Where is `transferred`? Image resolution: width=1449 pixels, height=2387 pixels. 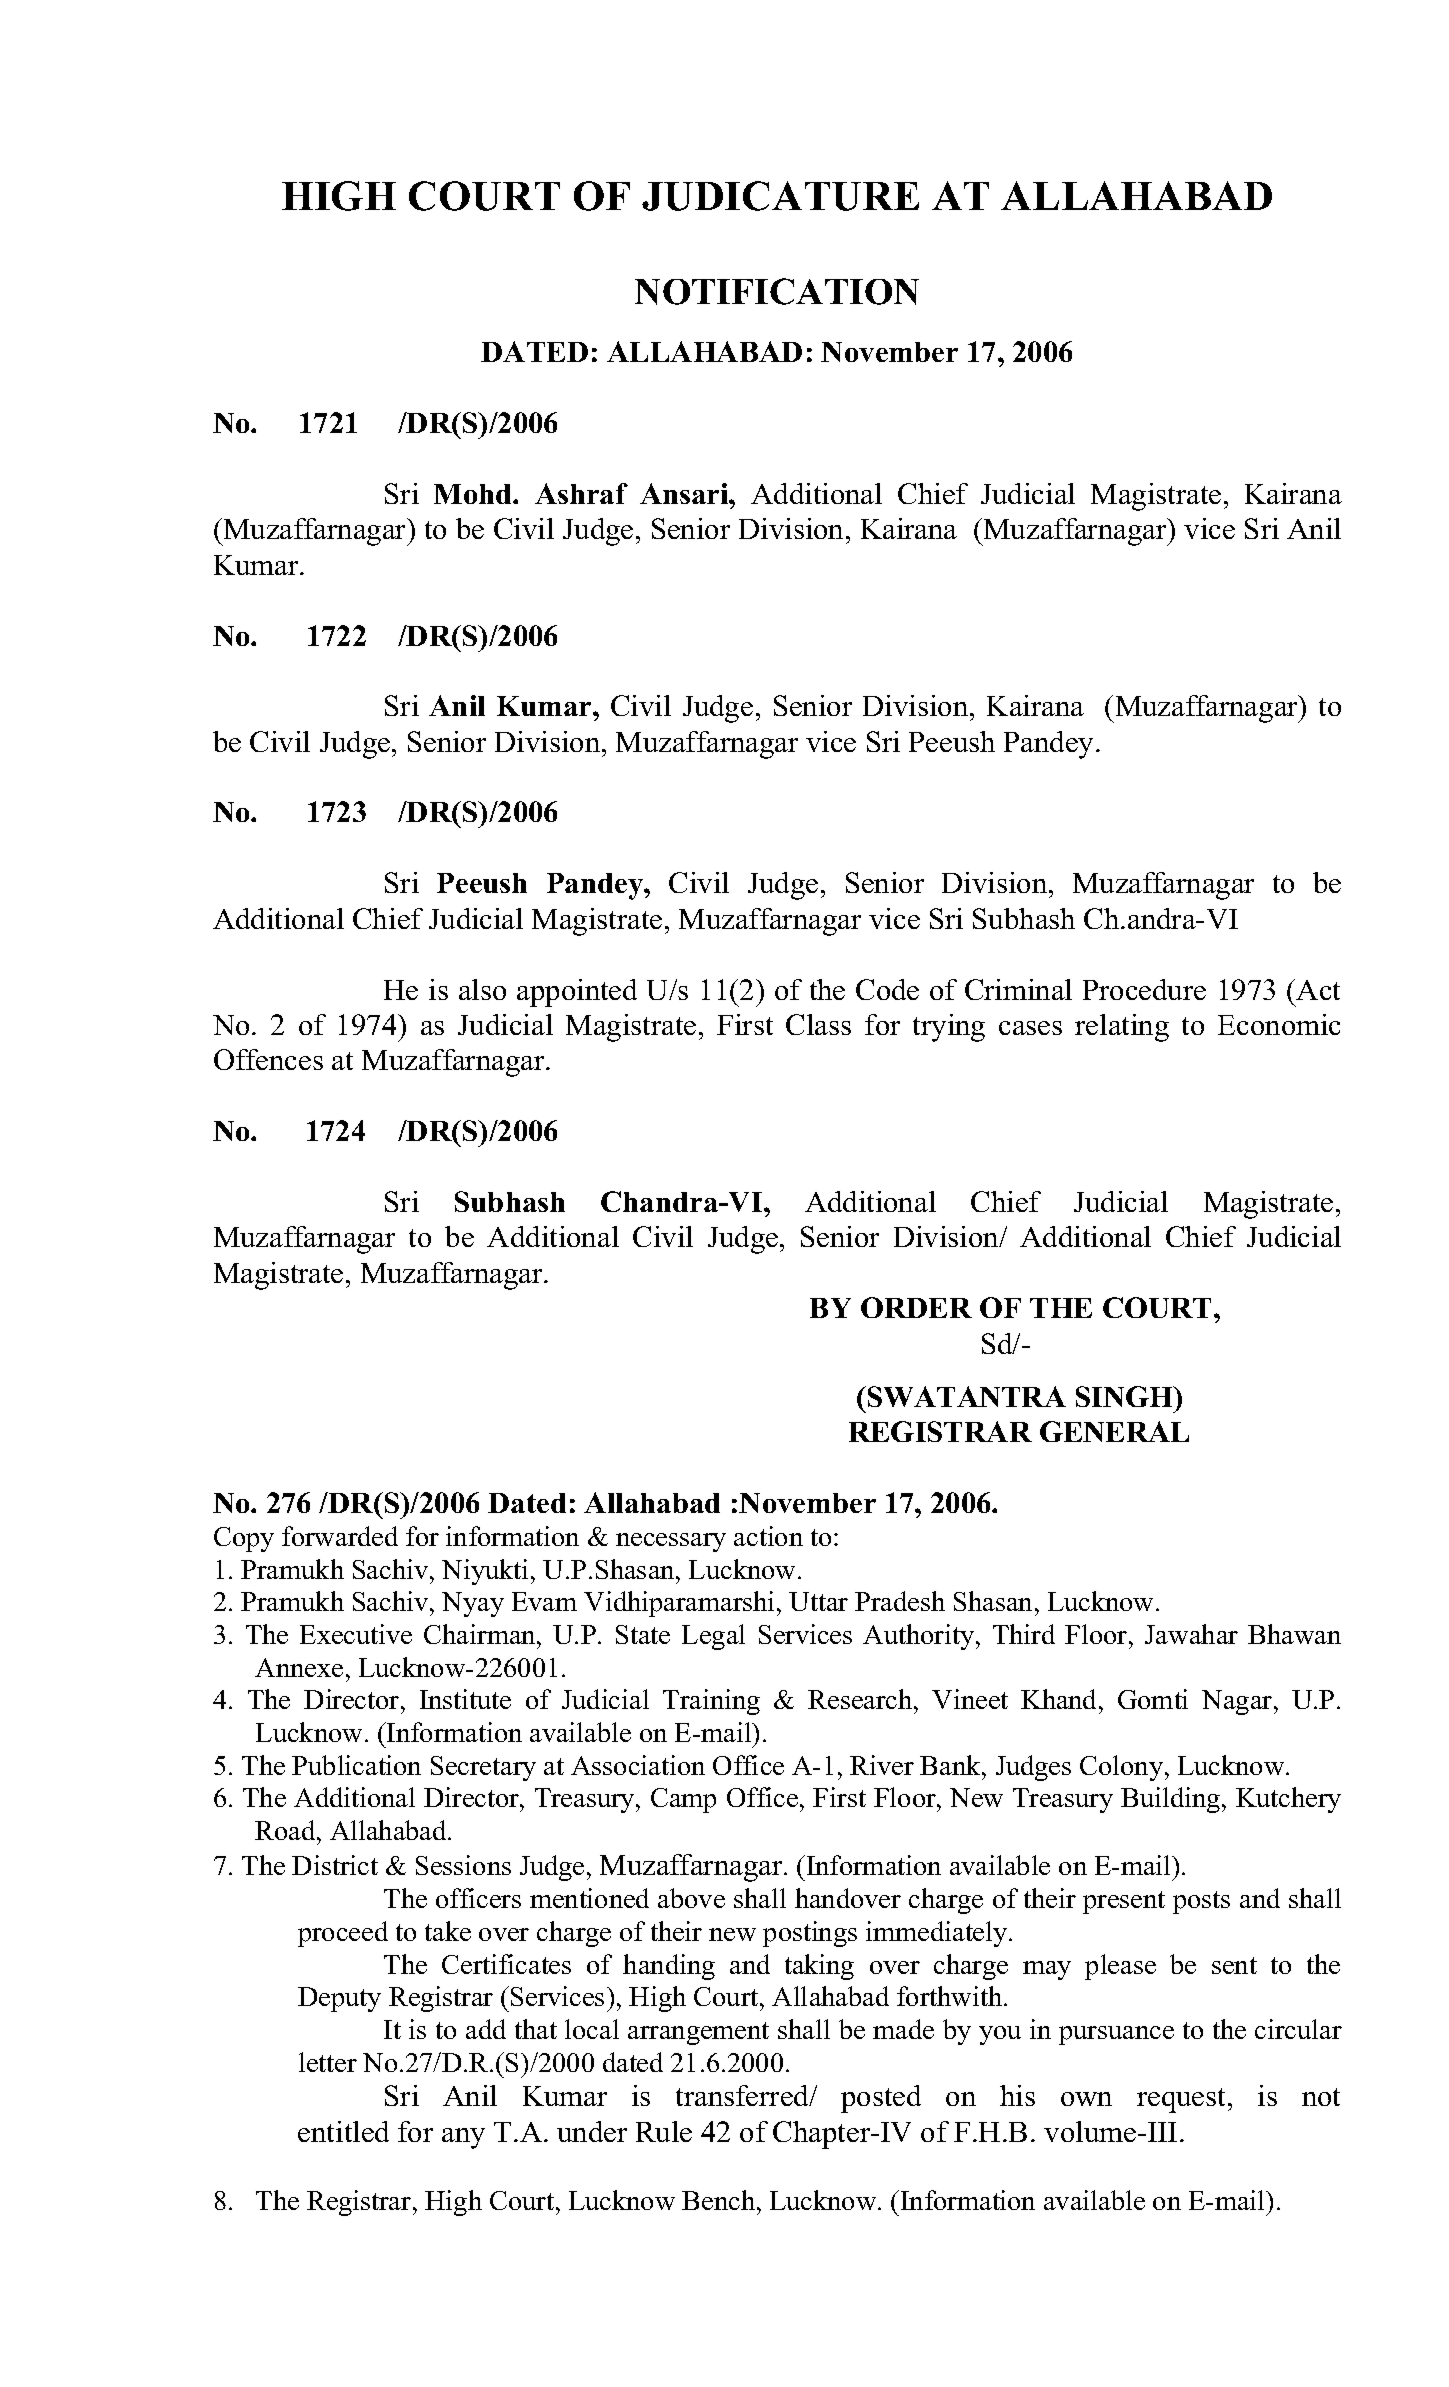 transferred is located at coordinates (744, 2095).
